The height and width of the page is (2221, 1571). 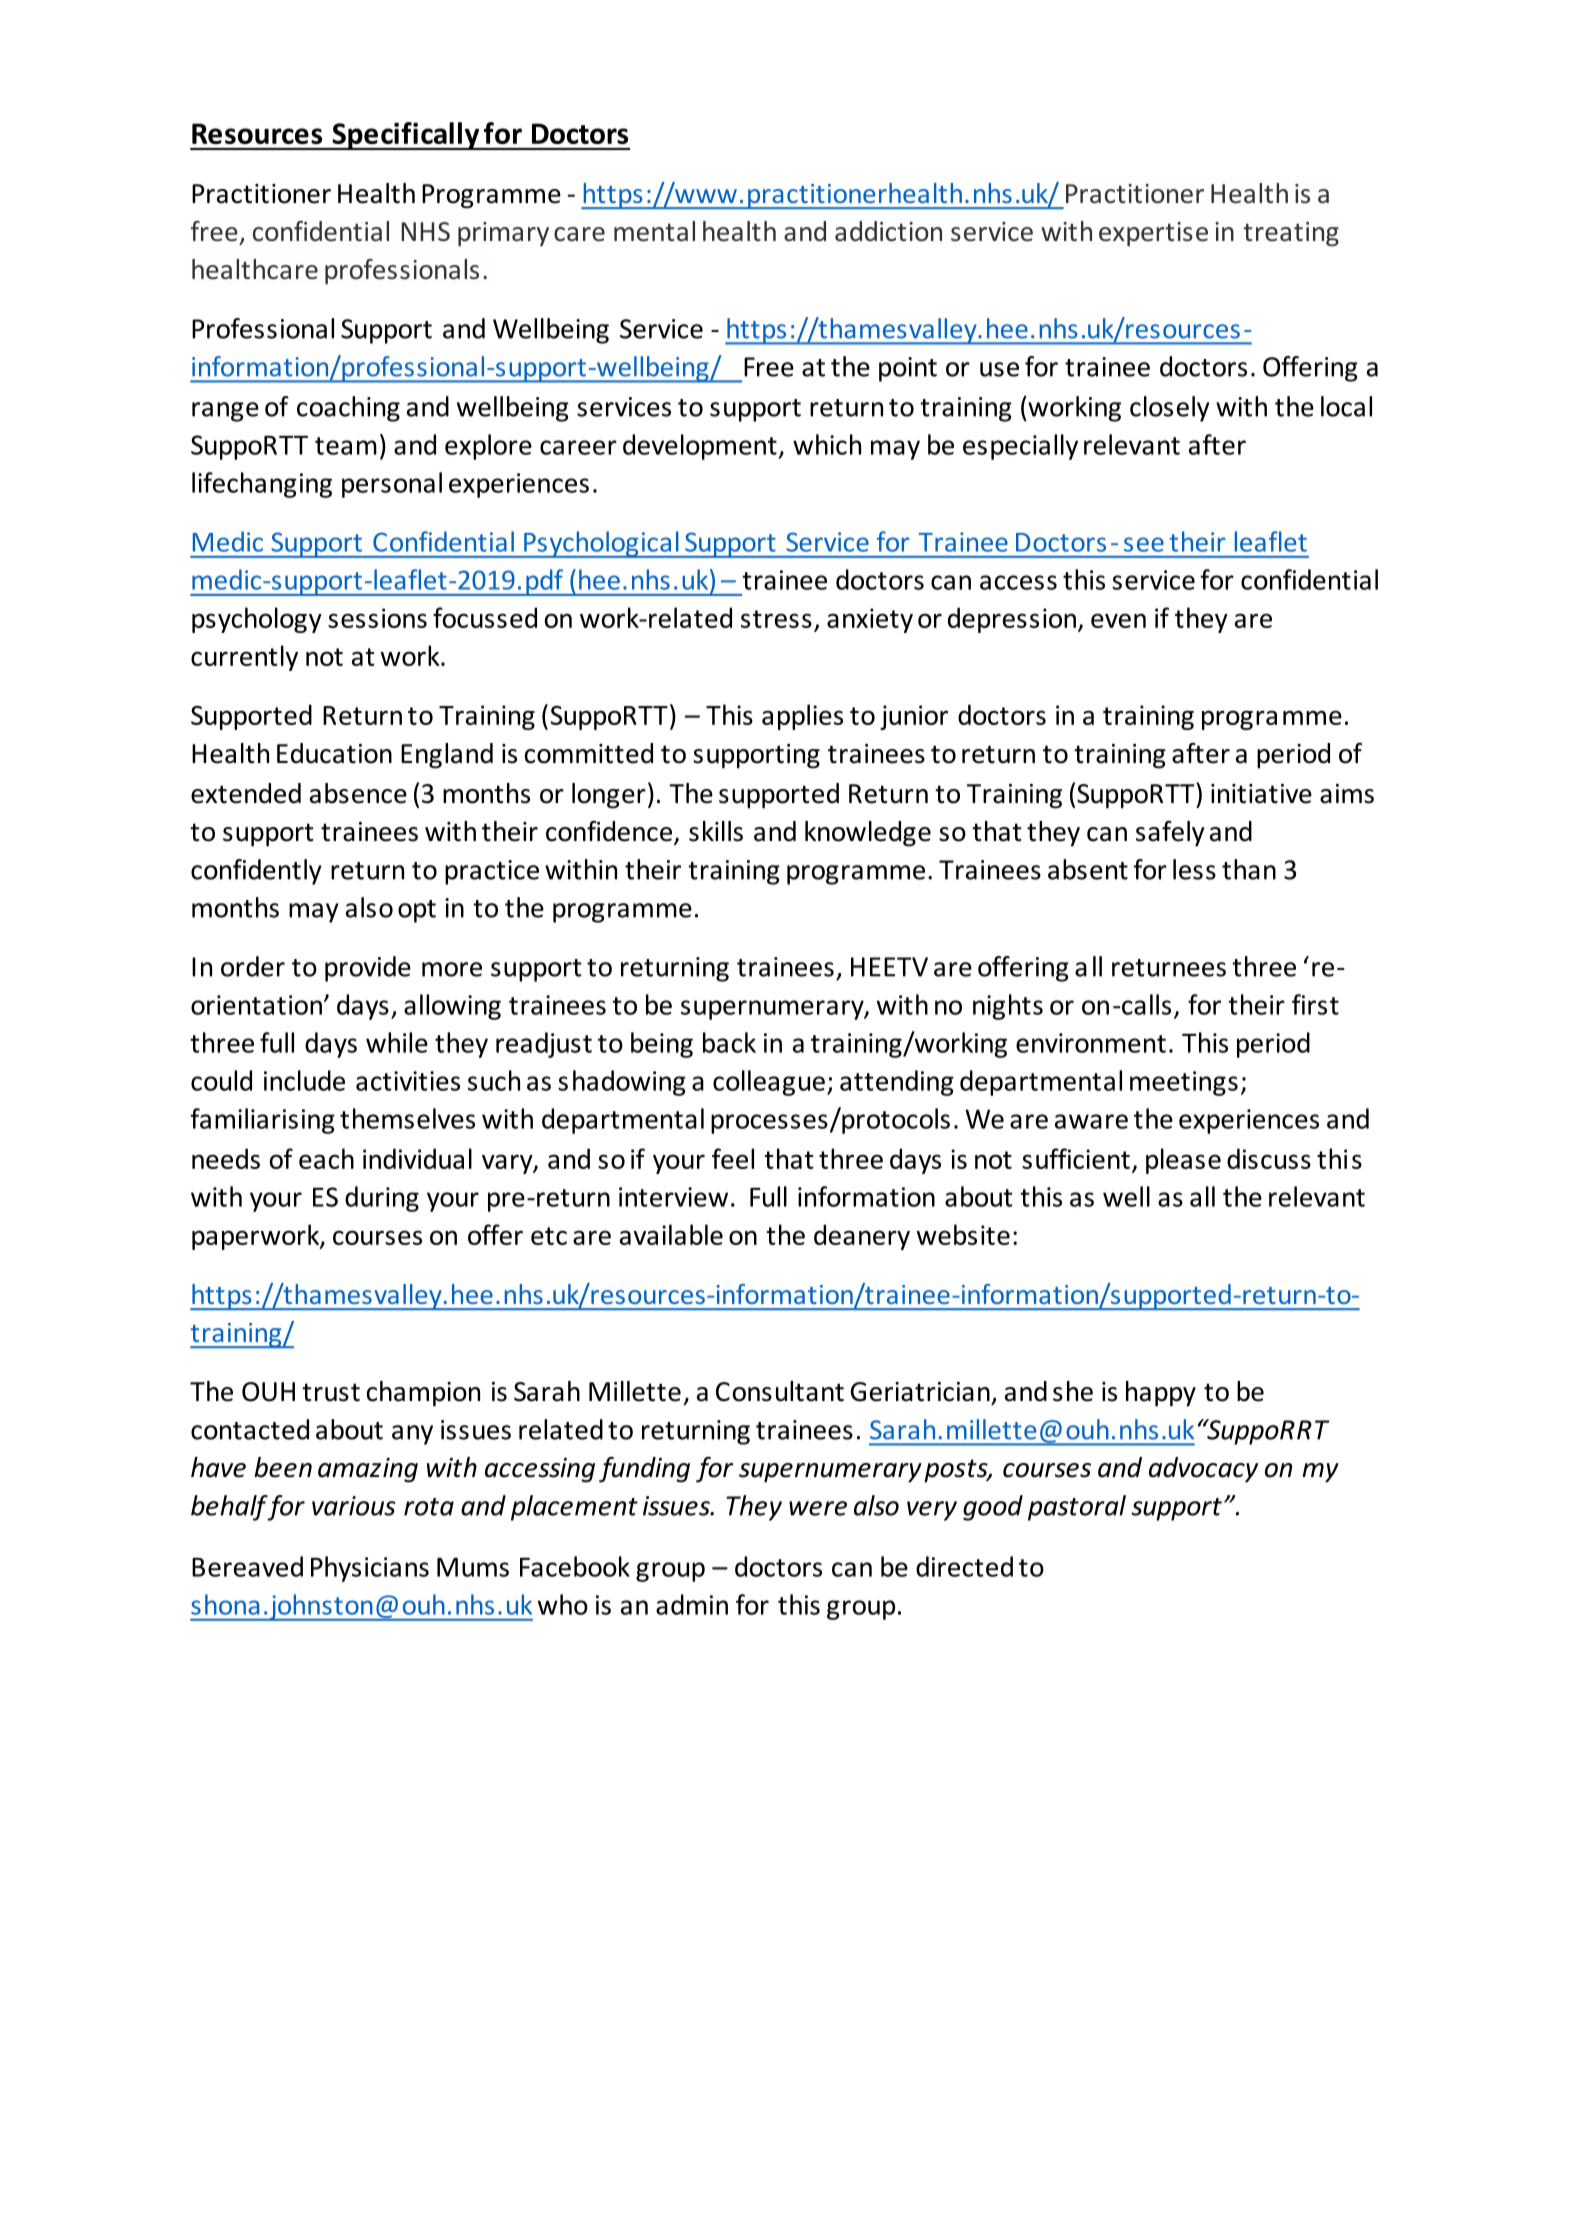 What do you see at coordinates (818, 1508) in the page?
I see `were` at bounding box center [818, 1508].
